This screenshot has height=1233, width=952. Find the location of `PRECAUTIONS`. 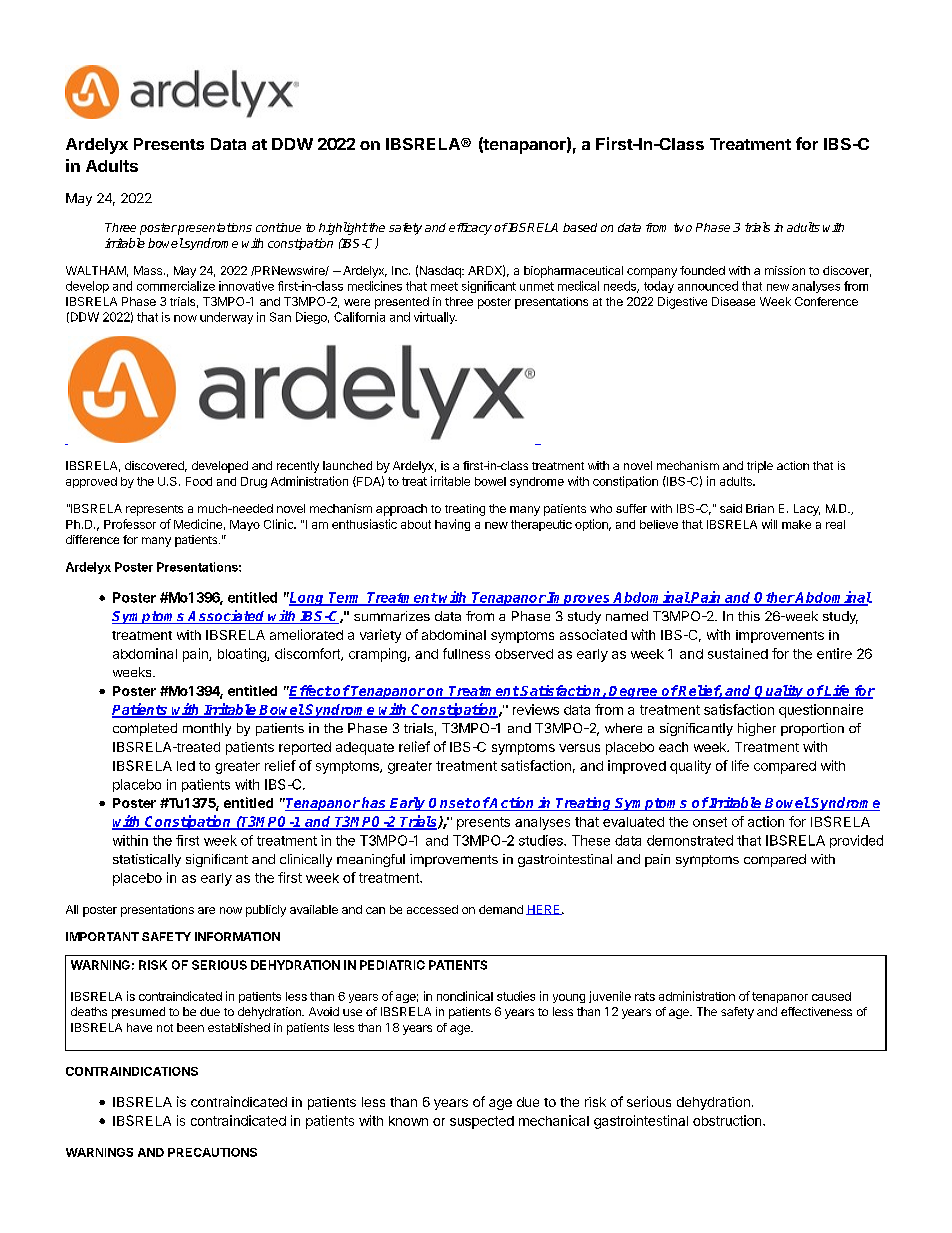

PRECAUTIONS is located at coordinates (212, 1152).
